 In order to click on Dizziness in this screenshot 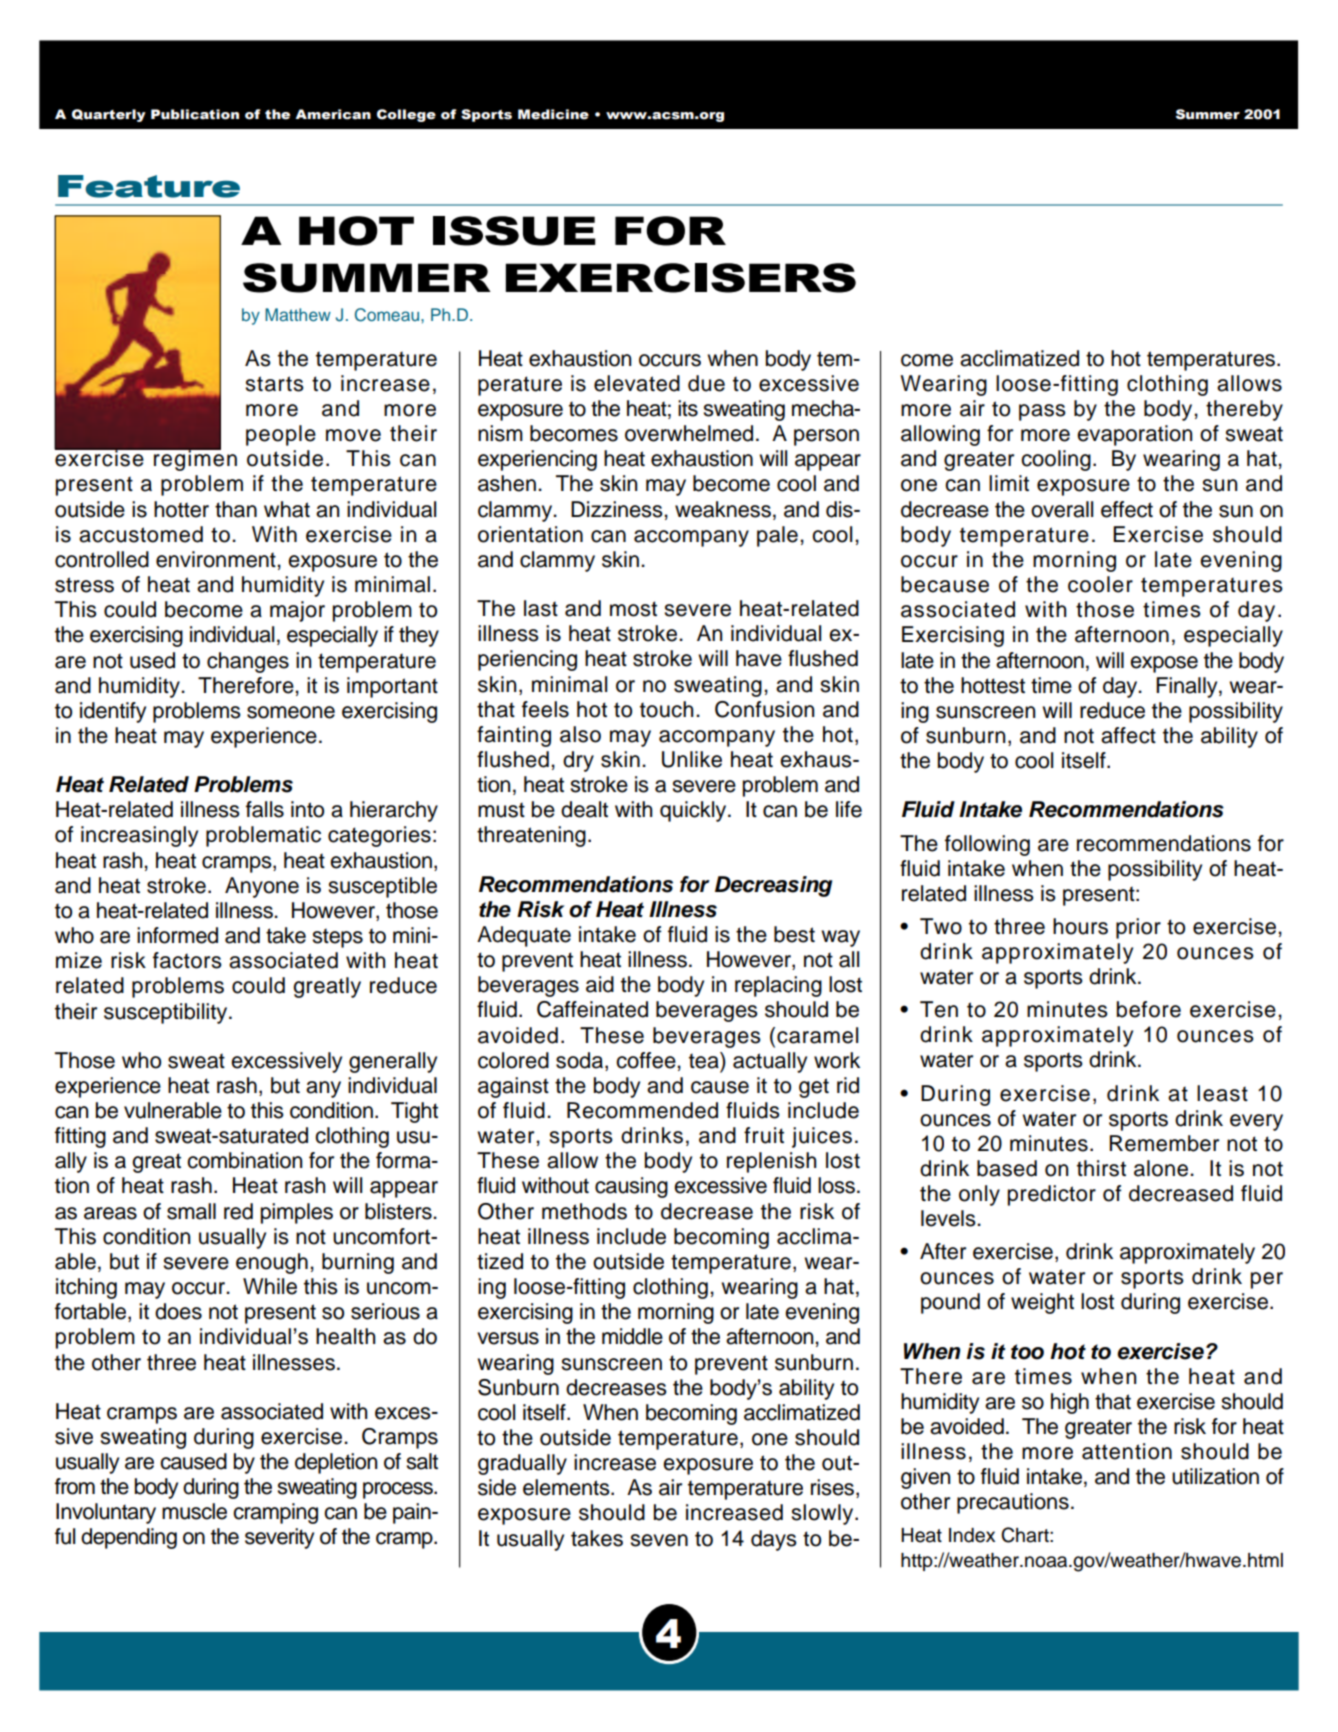, I will do `click(618, 509)`.
